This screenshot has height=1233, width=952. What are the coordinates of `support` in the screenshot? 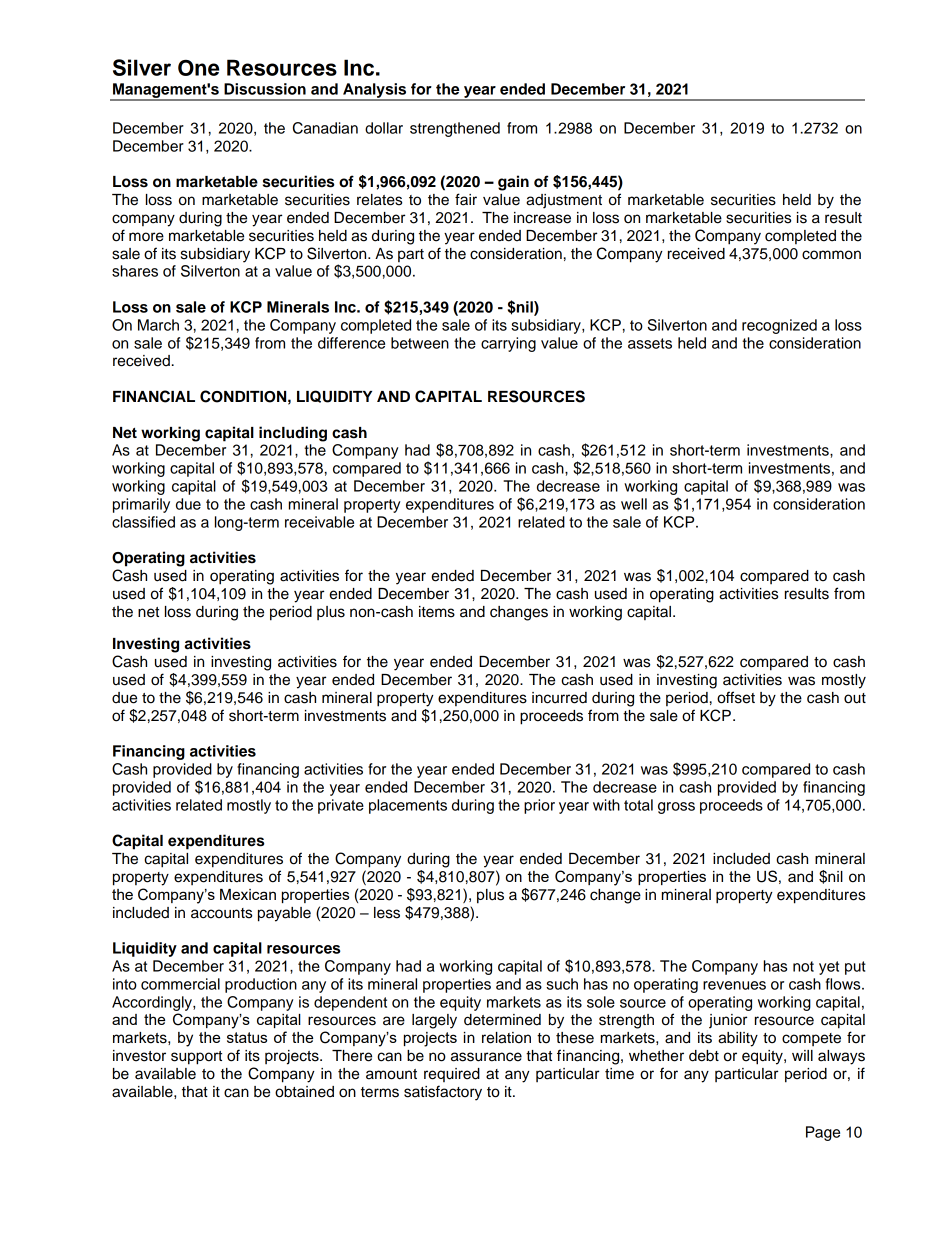 It's located at (196, 1058).
